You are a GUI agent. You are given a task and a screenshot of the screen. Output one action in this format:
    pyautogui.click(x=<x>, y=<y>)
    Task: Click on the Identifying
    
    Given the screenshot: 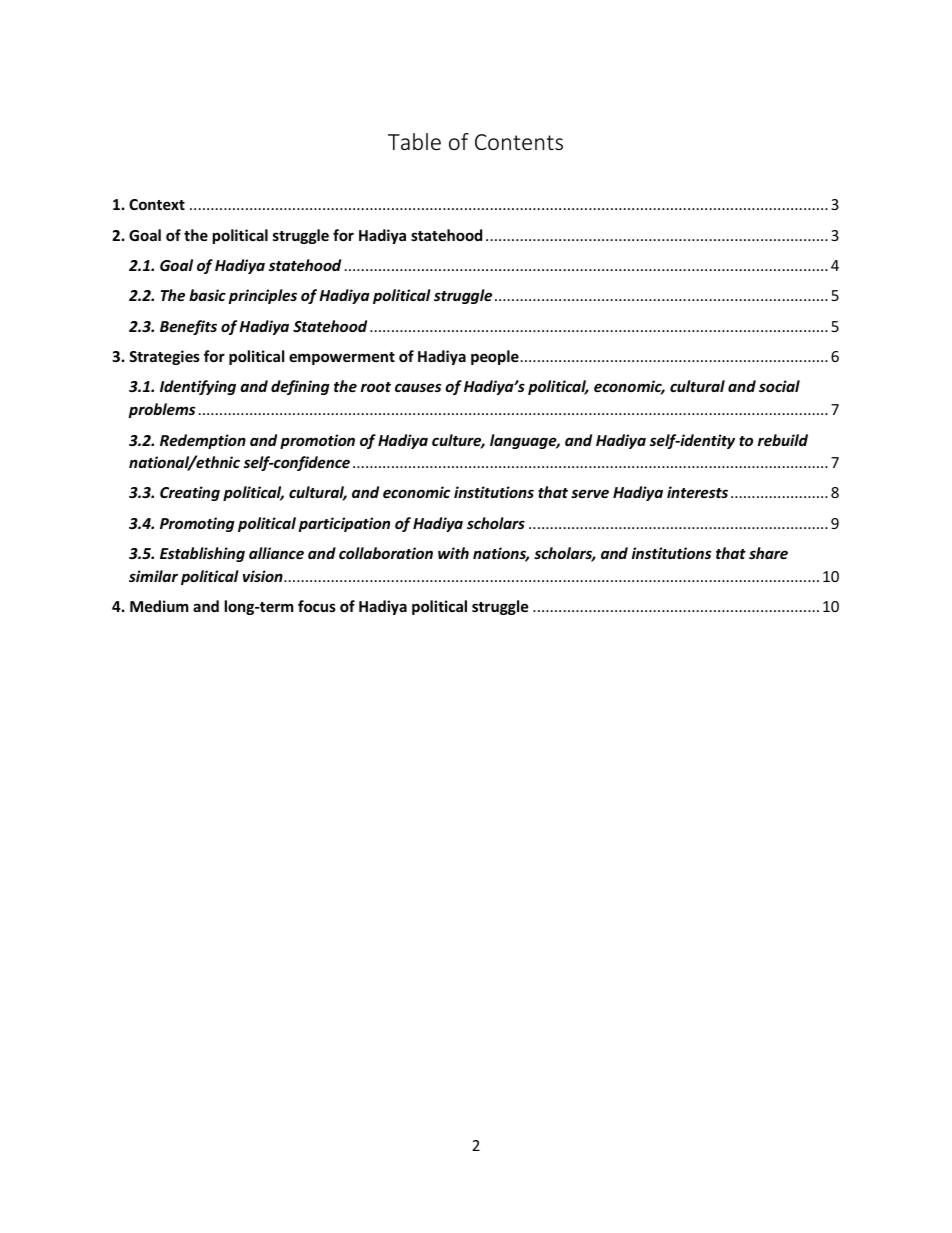 What is the action you would take?
    pyautogui.click(x=198, y=387)
